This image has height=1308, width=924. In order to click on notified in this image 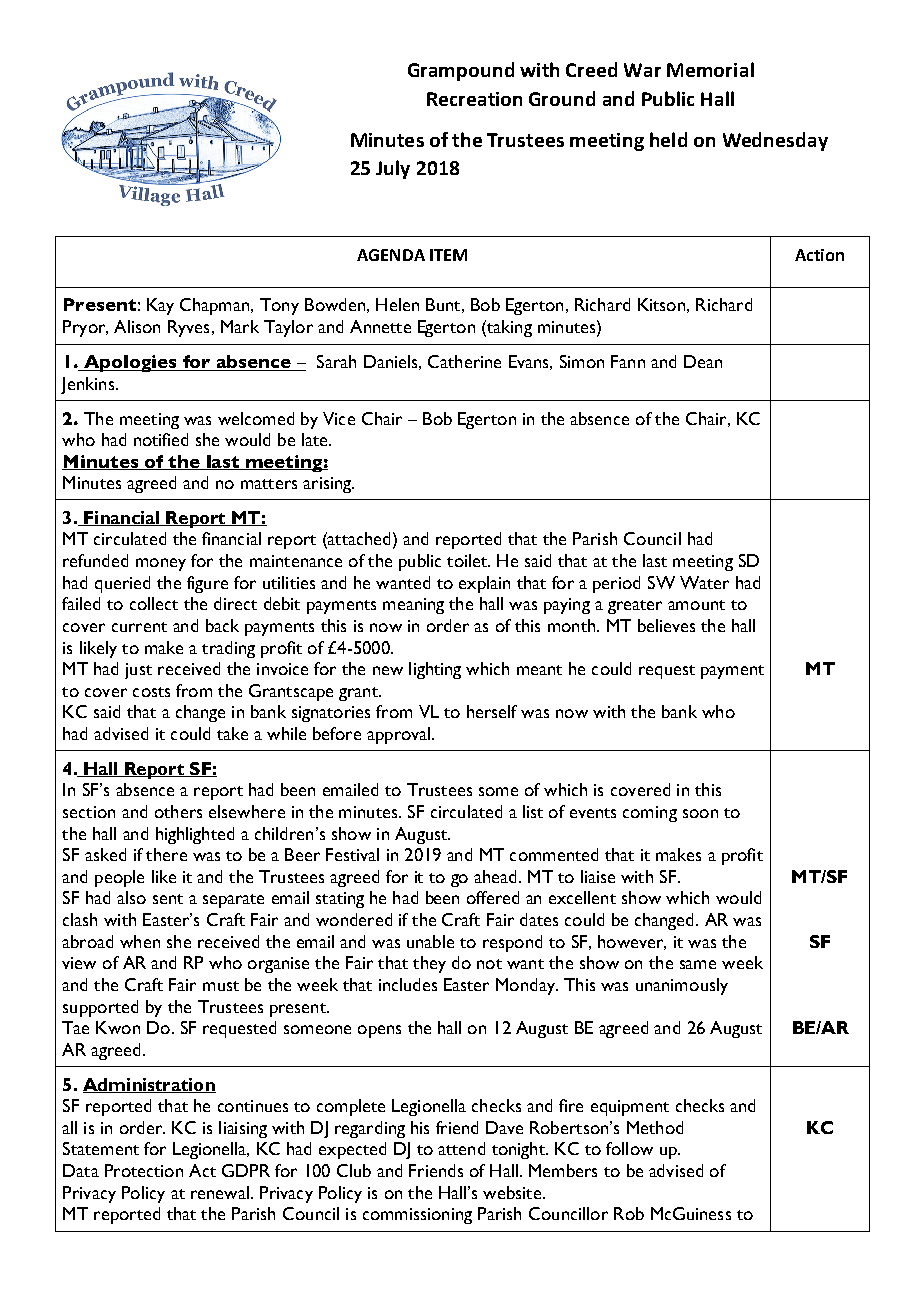, I will do `click(161, 439)`.
